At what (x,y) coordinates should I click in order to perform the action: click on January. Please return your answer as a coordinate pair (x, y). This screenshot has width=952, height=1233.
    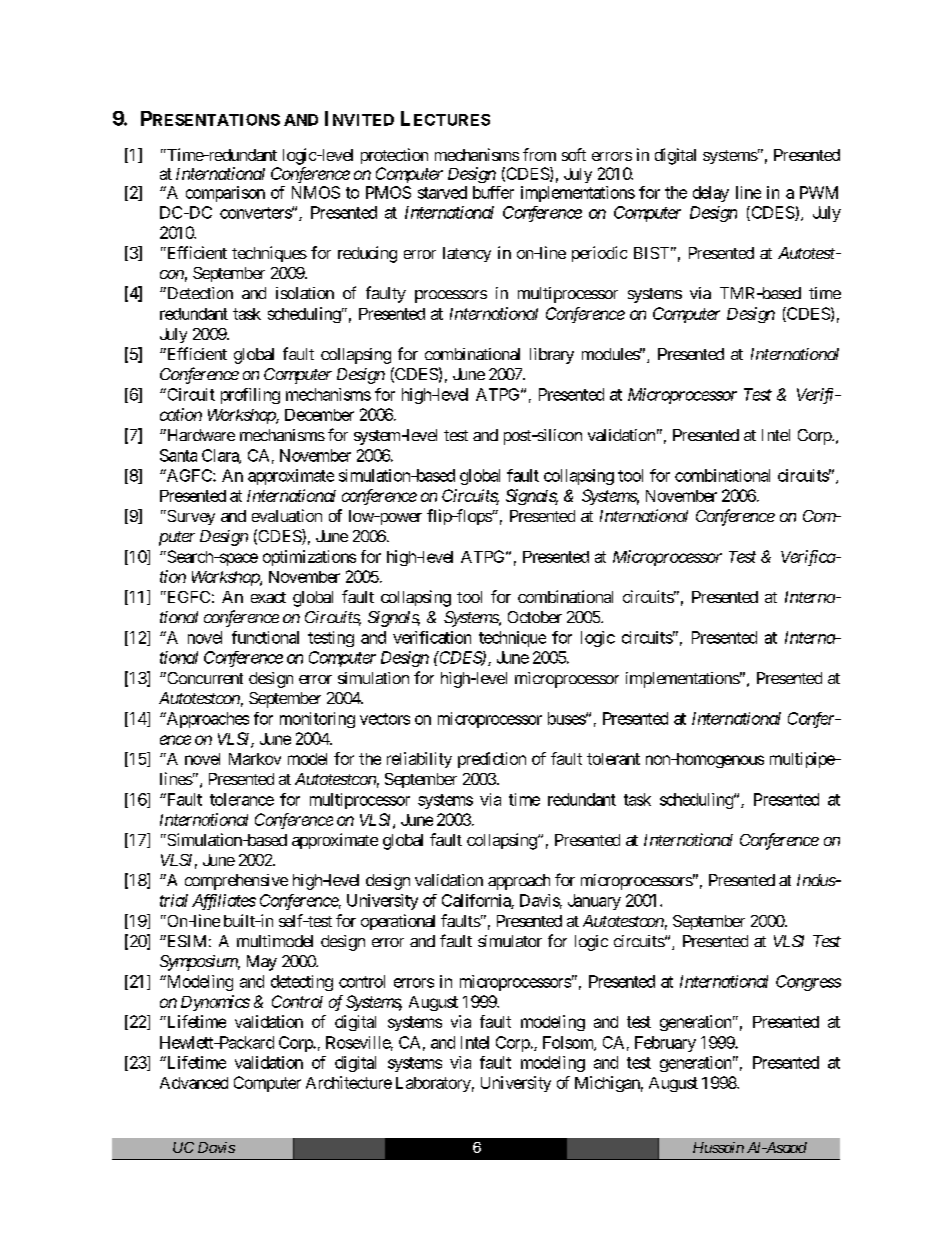
    Looking at the image, I should click on (594, 902).
